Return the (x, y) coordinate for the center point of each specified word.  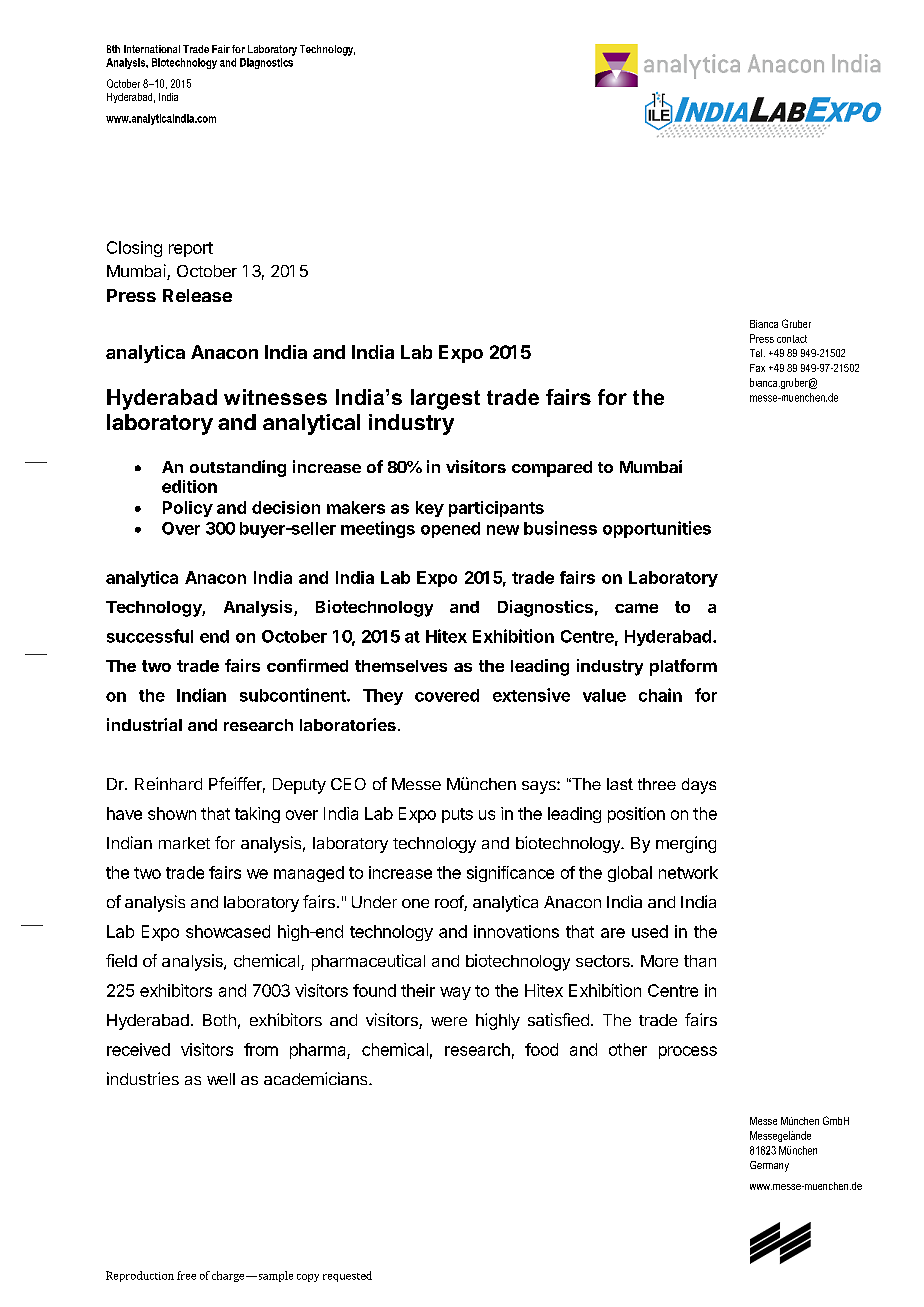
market (184, 843)
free (186, 1275)
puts (457, 815)
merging (686, 844)
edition (189, 486)
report (191, 249)
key (430, 509)
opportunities (657, 529)
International (152, 49)
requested (347, 1276)
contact (792, 339)
